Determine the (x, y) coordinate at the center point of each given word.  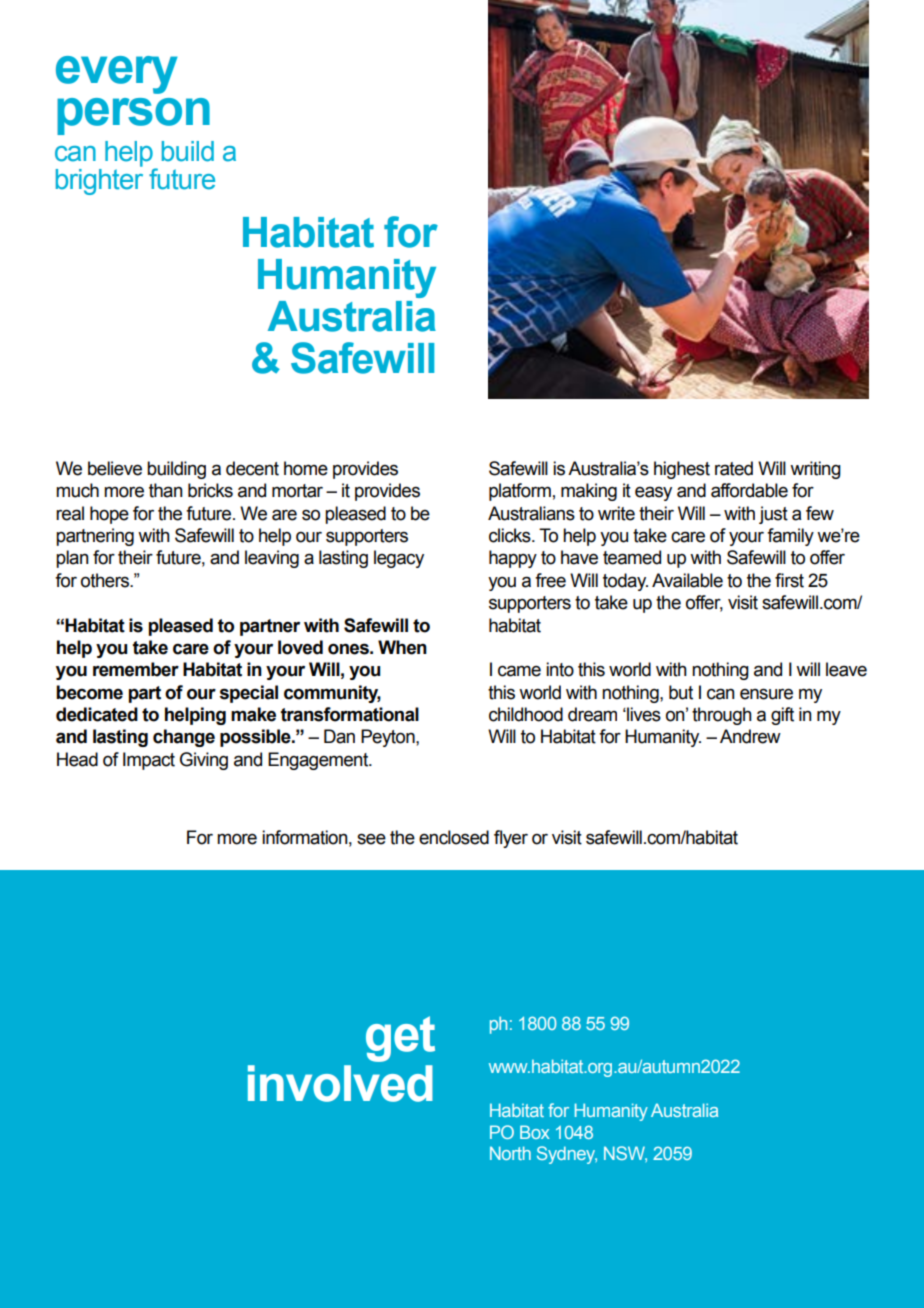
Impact (149, 761)
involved (340, 1083)
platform (520, 492)
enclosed (454, 837)
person (133, 116)
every (117, 75)
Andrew (750, 736)
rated (734, 468)
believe (115, 468)
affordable (749, 490)
